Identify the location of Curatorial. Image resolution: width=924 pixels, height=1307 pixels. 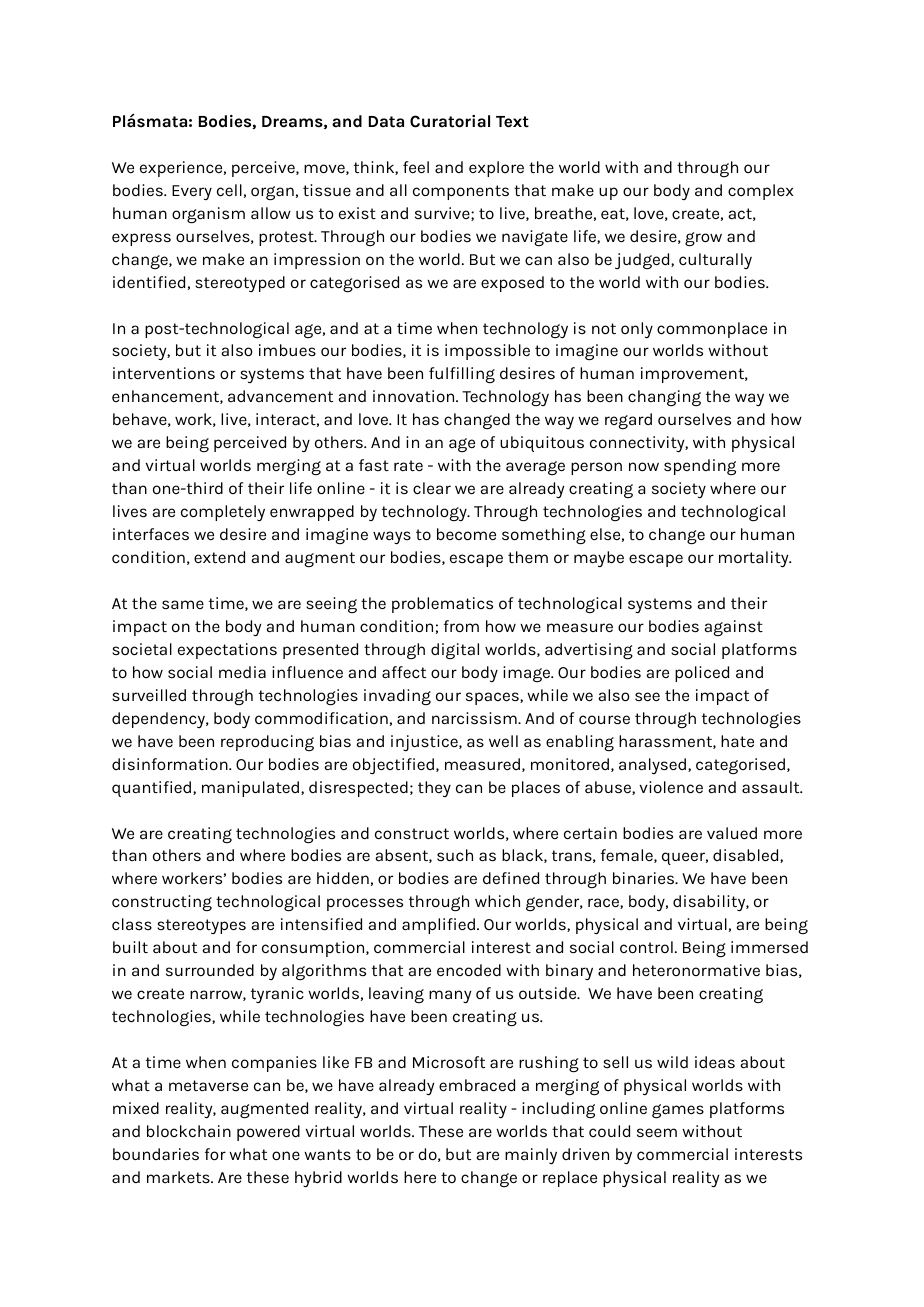
(450, 121).
